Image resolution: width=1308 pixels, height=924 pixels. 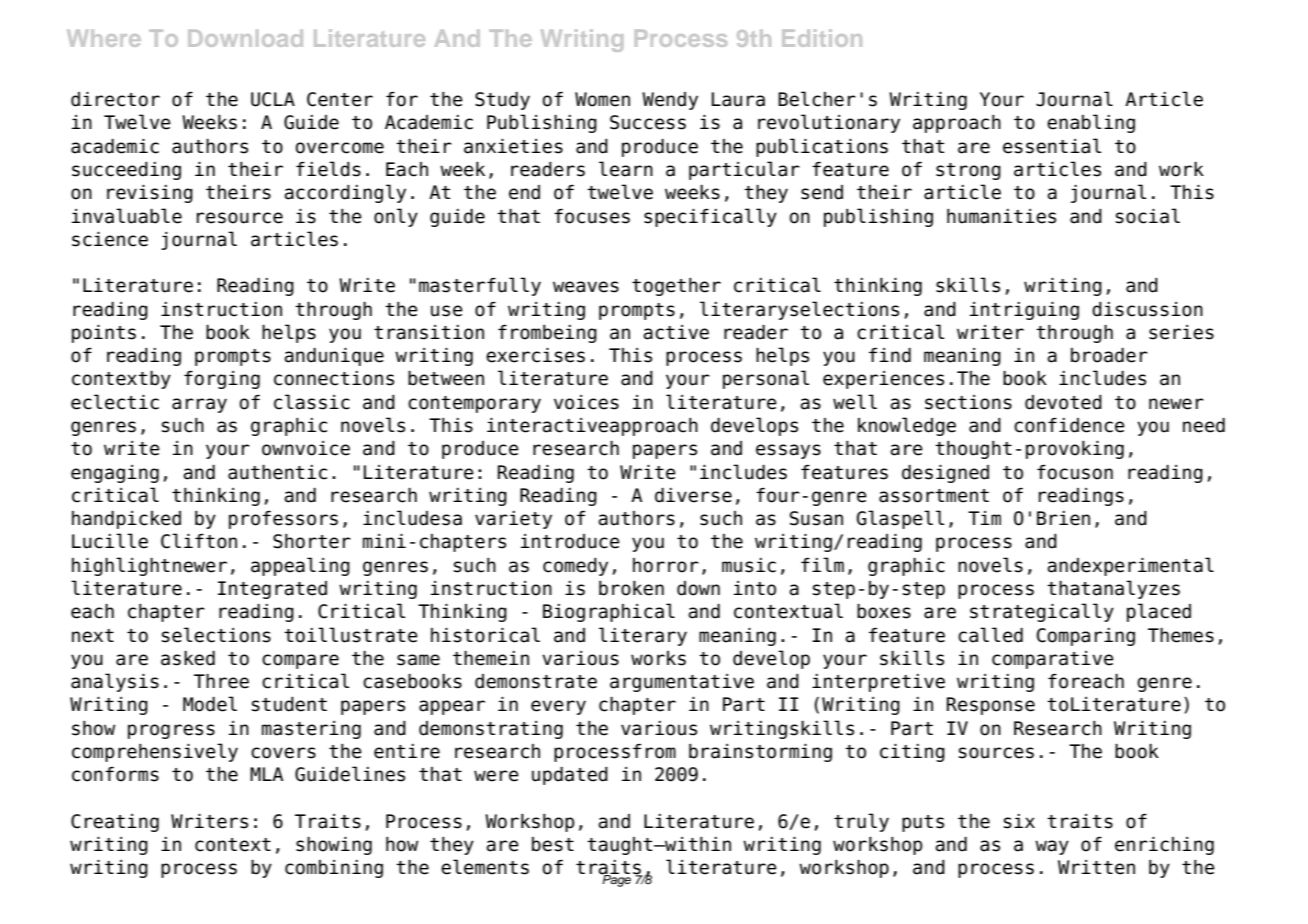 I want to click on UCLA, so click(x=273, y=99).
